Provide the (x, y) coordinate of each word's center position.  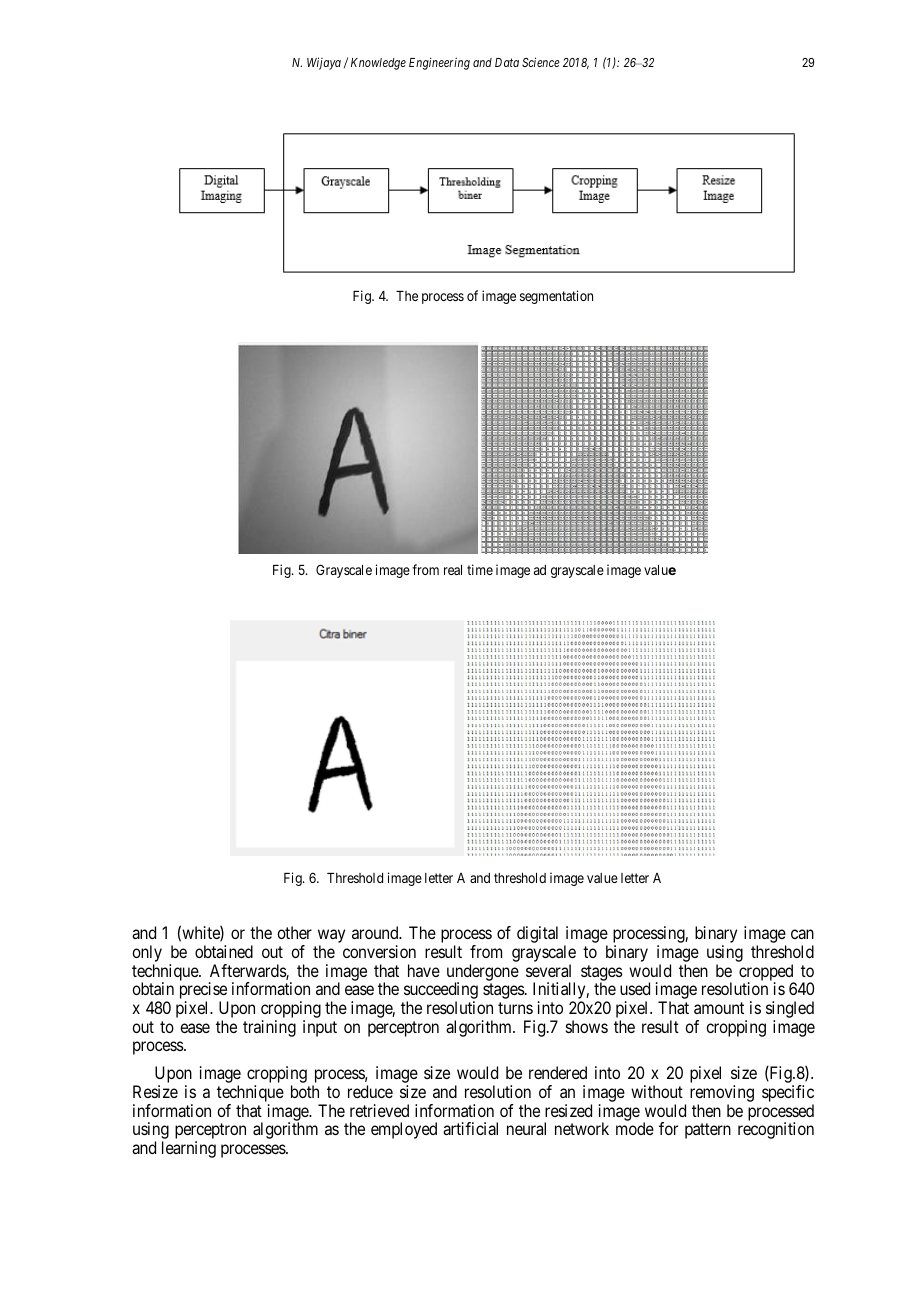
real (453, 570)
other (294, 932)
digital (537, 934)
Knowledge (378, 64)
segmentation (556, 297)
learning (189, 1149)
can (802, 934)
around (376, 932)
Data (507, 62)
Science (540, 62)
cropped (767, 973)
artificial (470, 1128)
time (480, 569)
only (147, 955)
